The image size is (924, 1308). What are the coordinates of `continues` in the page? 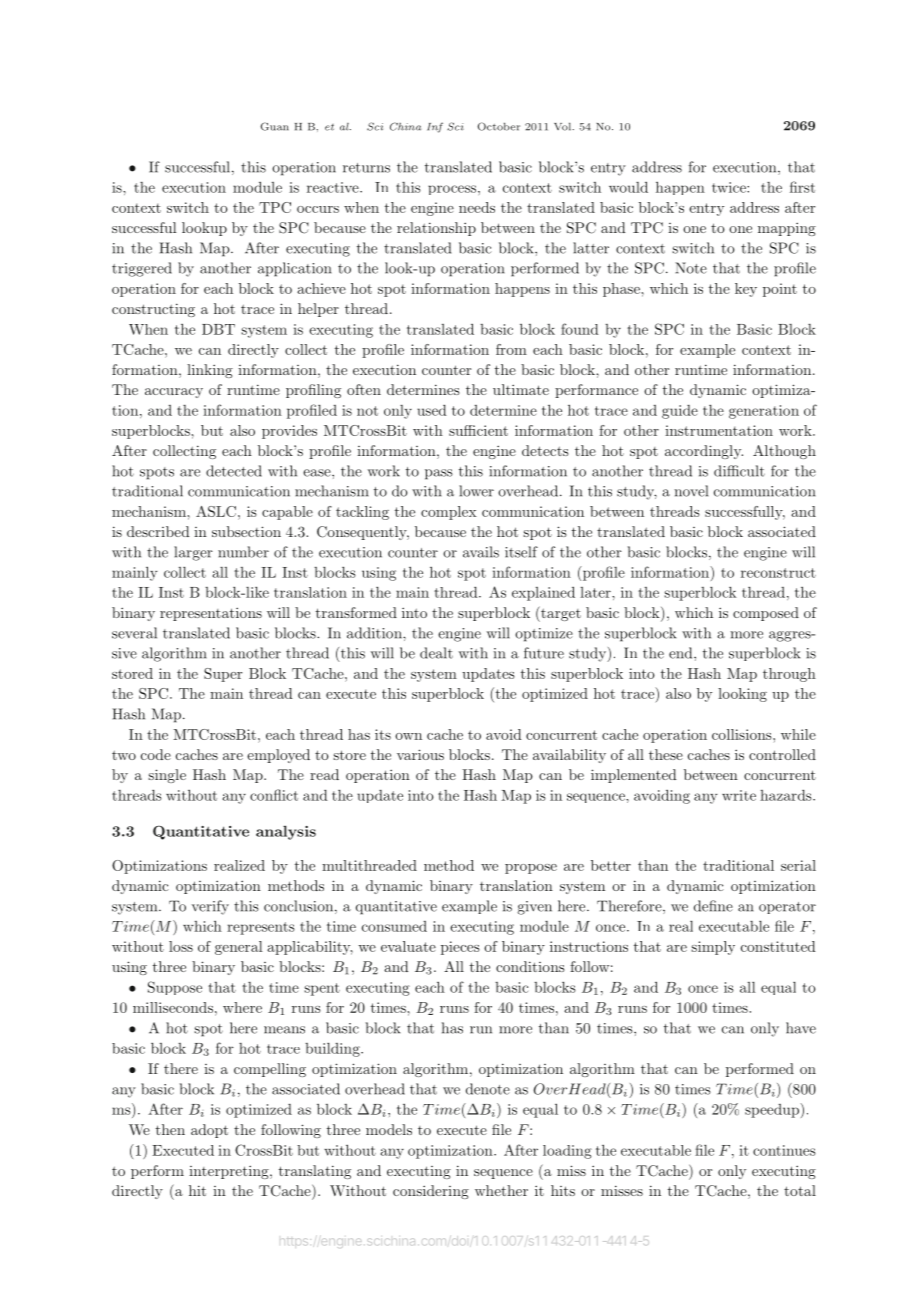 It's located at (784, 1150).
